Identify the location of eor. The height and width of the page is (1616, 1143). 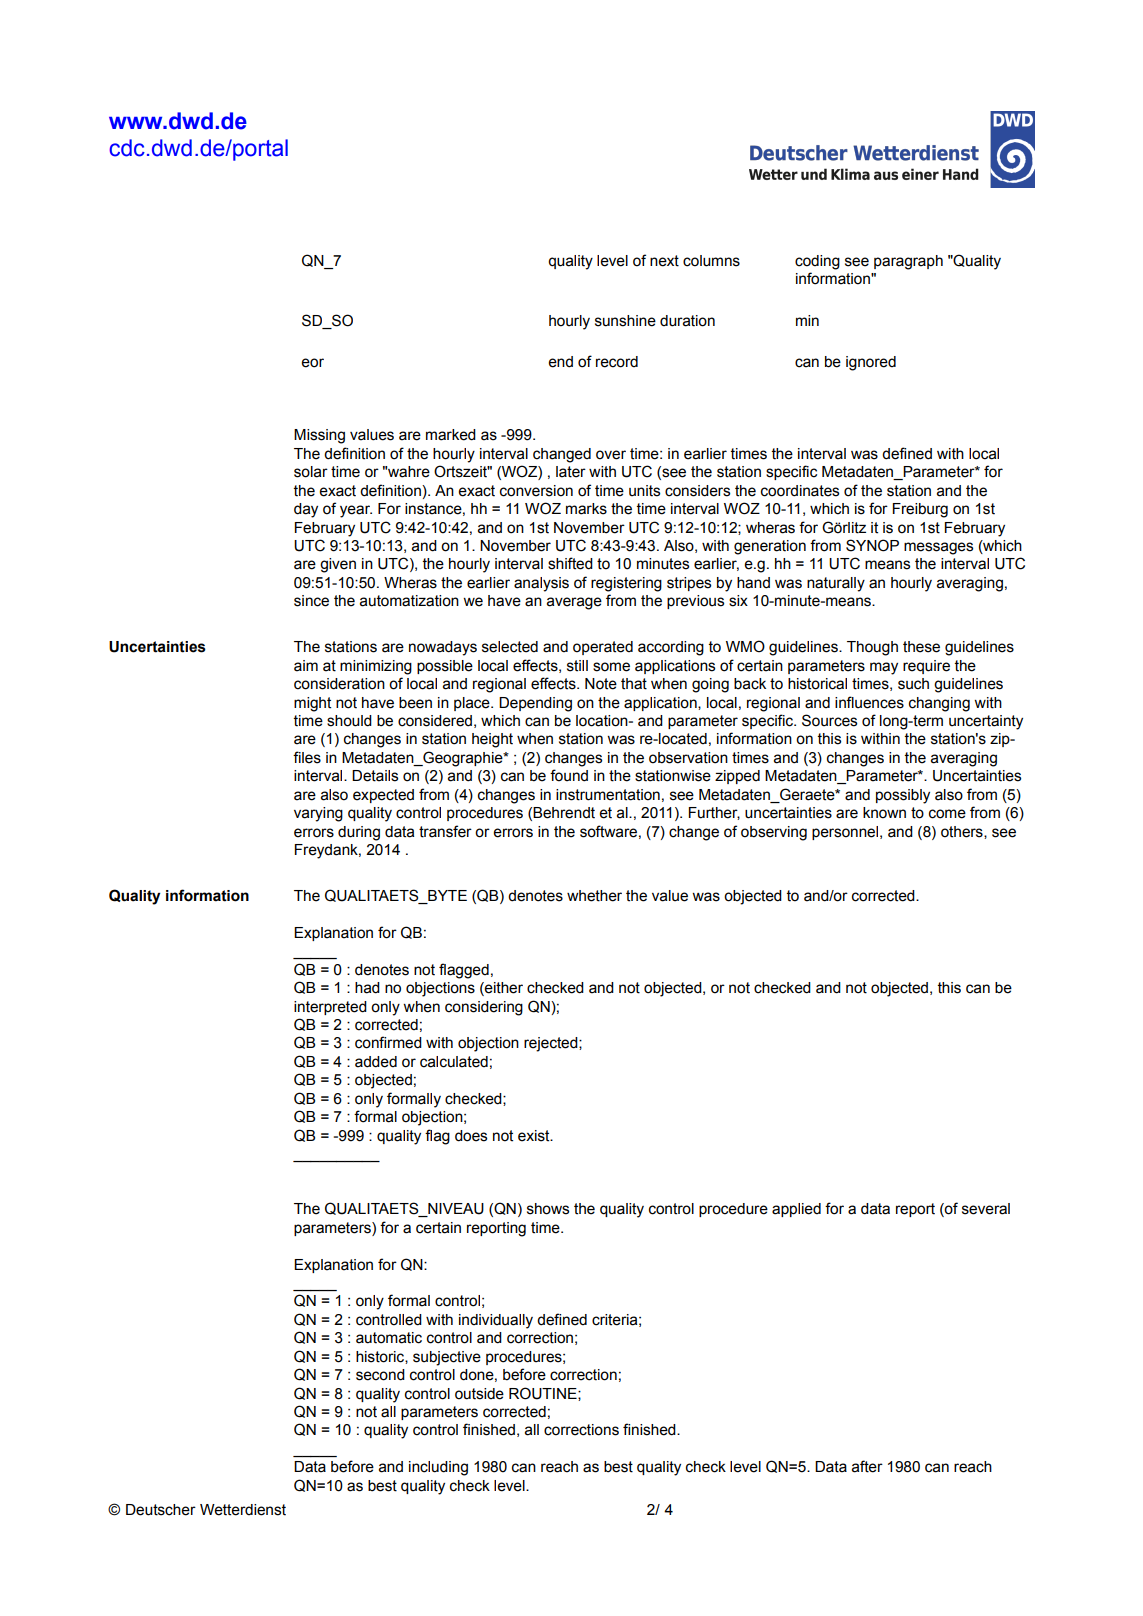
(313, 363).
